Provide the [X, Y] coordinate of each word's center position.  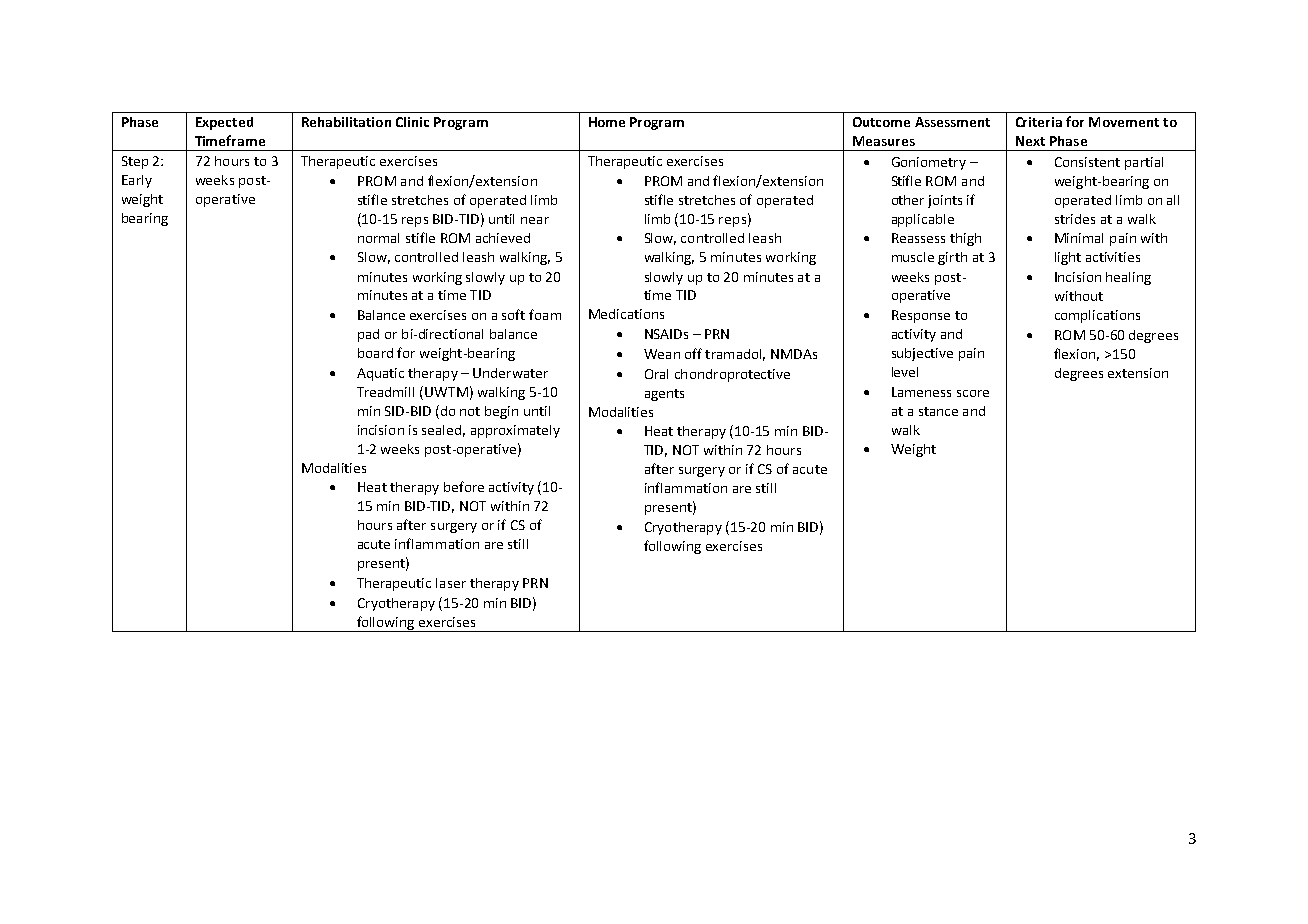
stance [938, 411]
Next [1030, 141]
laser [451, 583]
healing [1128, 278]
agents [664, 395]
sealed [441, 430]
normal [378, 238]
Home [607, 122]
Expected [224, 123]
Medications [626, 314]
